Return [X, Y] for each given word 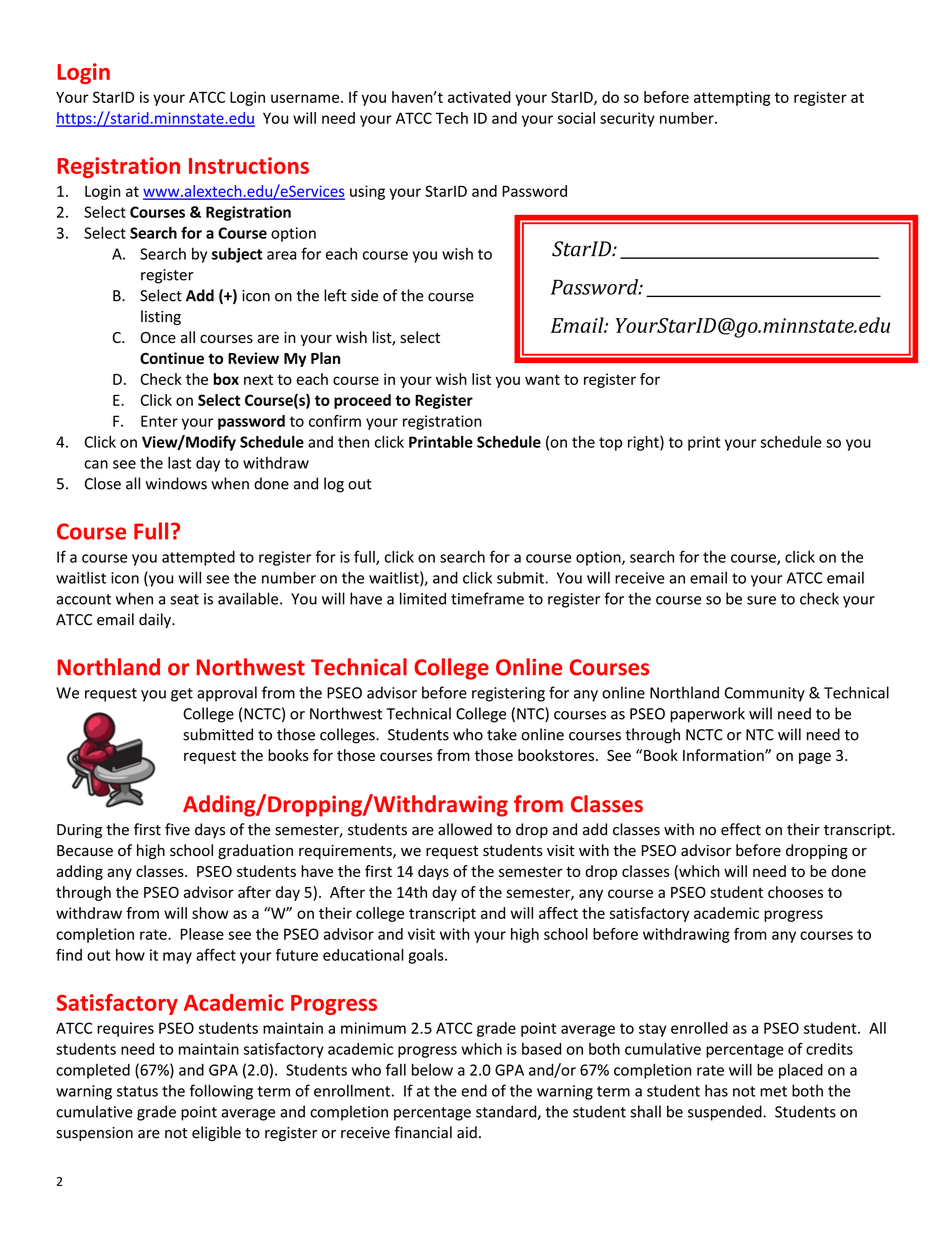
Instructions [249, 165]
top [610, 444]
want [542, 379]
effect [741, 829]
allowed [465, 829]
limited [423, 598]
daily [156, 620]
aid [467, 1132]
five [177, 829]
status [137, 1091]
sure [761, 600]
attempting [732, 98]
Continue [172, 358]
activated [479, 97]
